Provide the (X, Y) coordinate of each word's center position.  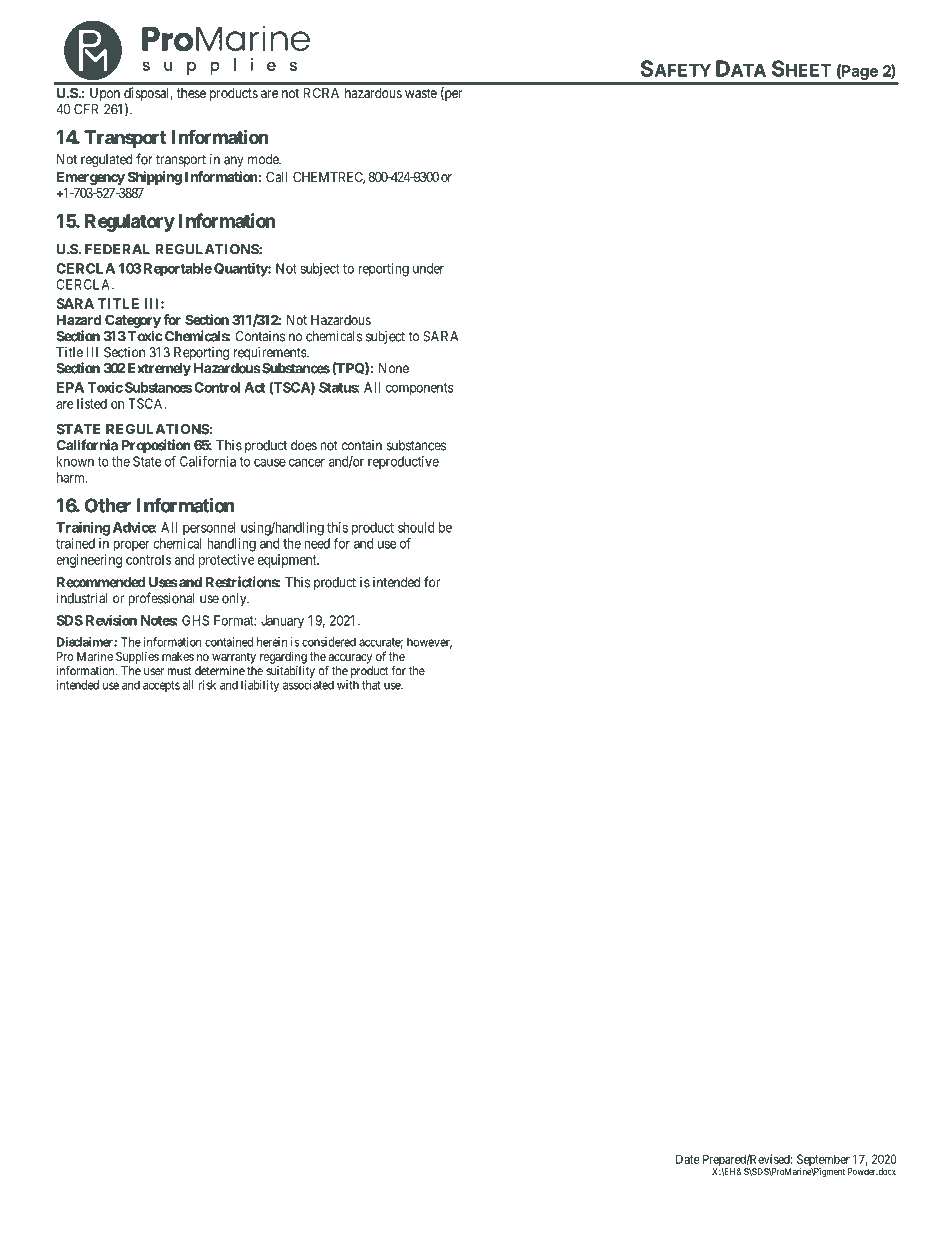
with (348, 685)
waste (421, 93)
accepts (161, 686)
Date (688, 1159)
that (371, 685)
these (191, 93)
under (428, 268)
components (419, 389)
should (416, 527)
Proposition (156, 446)
